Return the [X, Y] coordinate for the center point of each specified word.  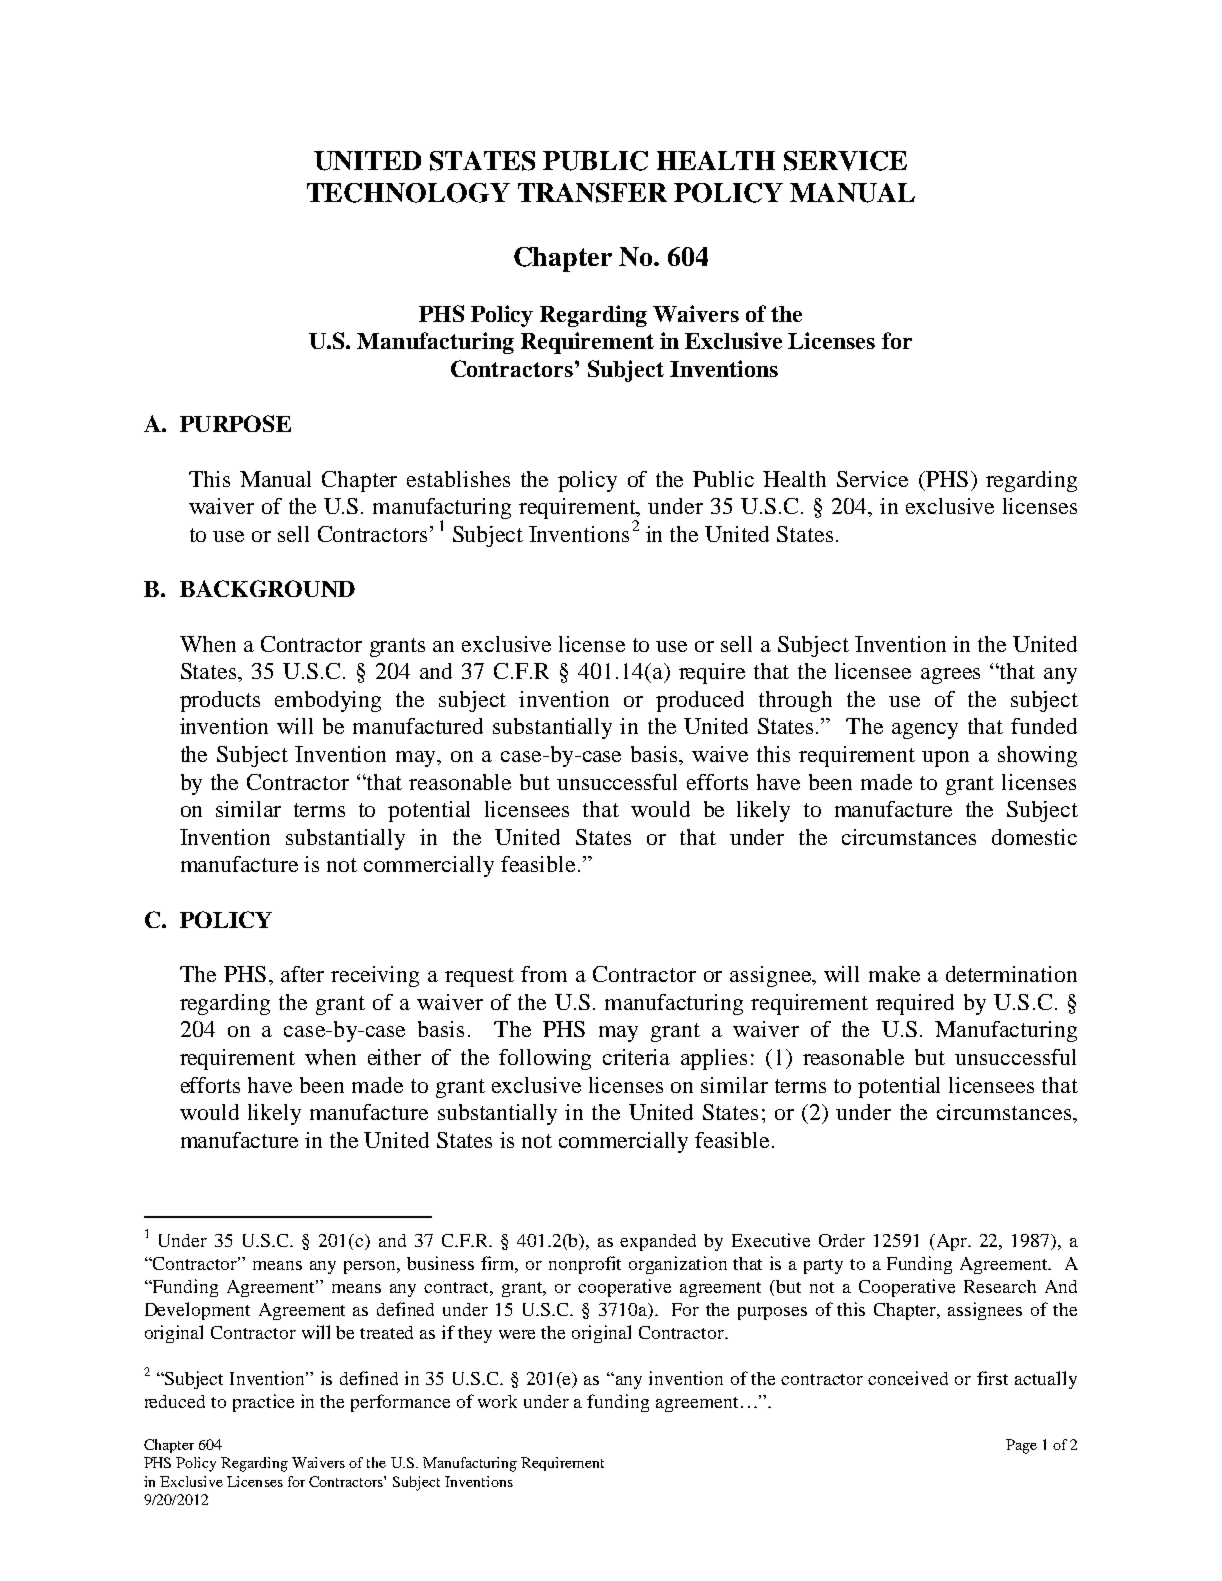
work [497, 1401]
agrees [950, 676]
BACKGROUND [267, 588]
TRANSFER [592, 193]
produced [700, 701]
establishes [458, 479]
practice [263, 1403]
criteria [636, 1057]
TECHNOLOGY [408, 193]
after [302, 974]
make [894, 974]
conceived [908, 1378]
